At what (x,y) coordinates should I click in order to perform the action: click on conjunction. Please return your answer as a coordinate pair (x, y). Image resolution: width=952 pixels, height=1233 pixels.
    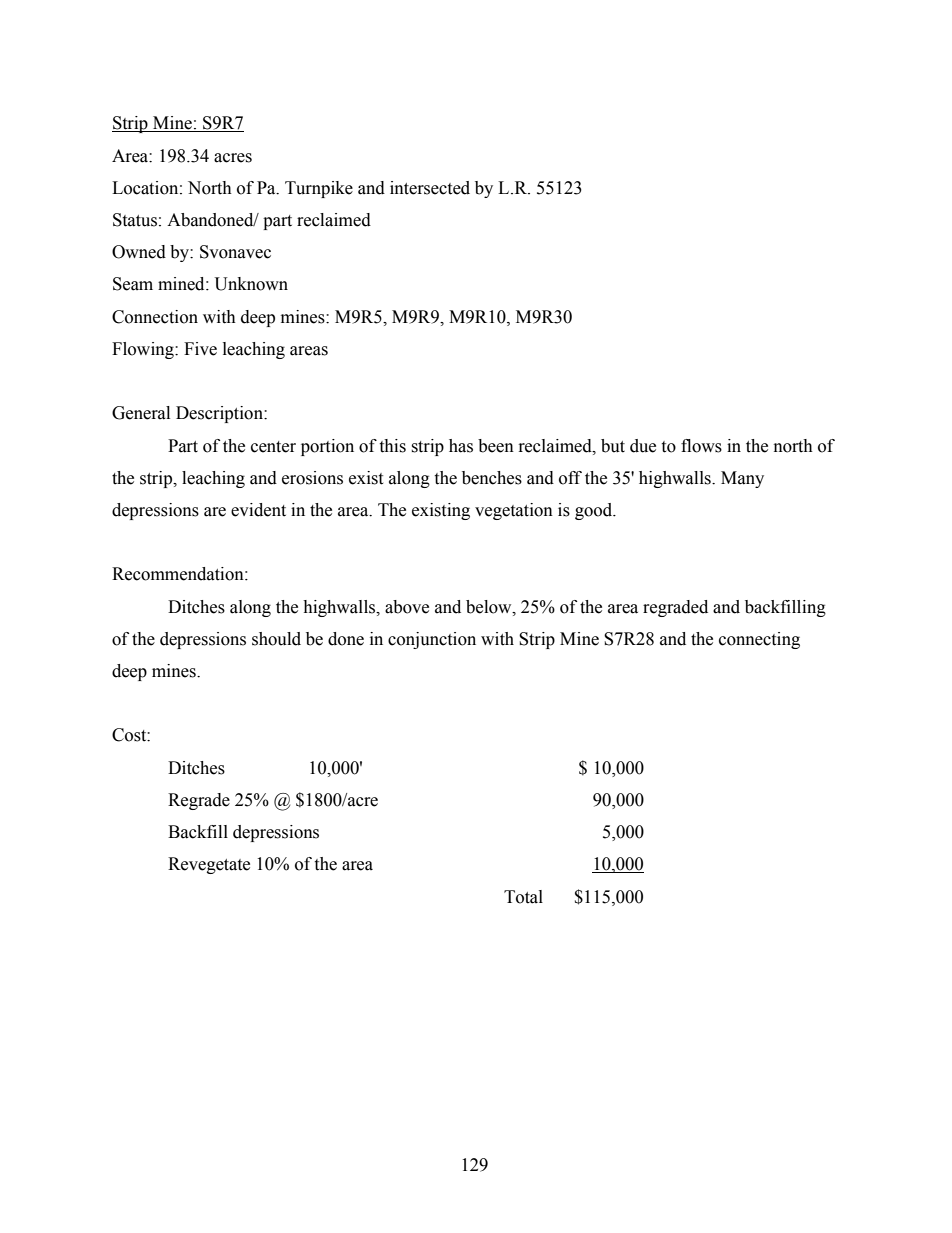
    Looking at the image, I should click on (432, 640).
